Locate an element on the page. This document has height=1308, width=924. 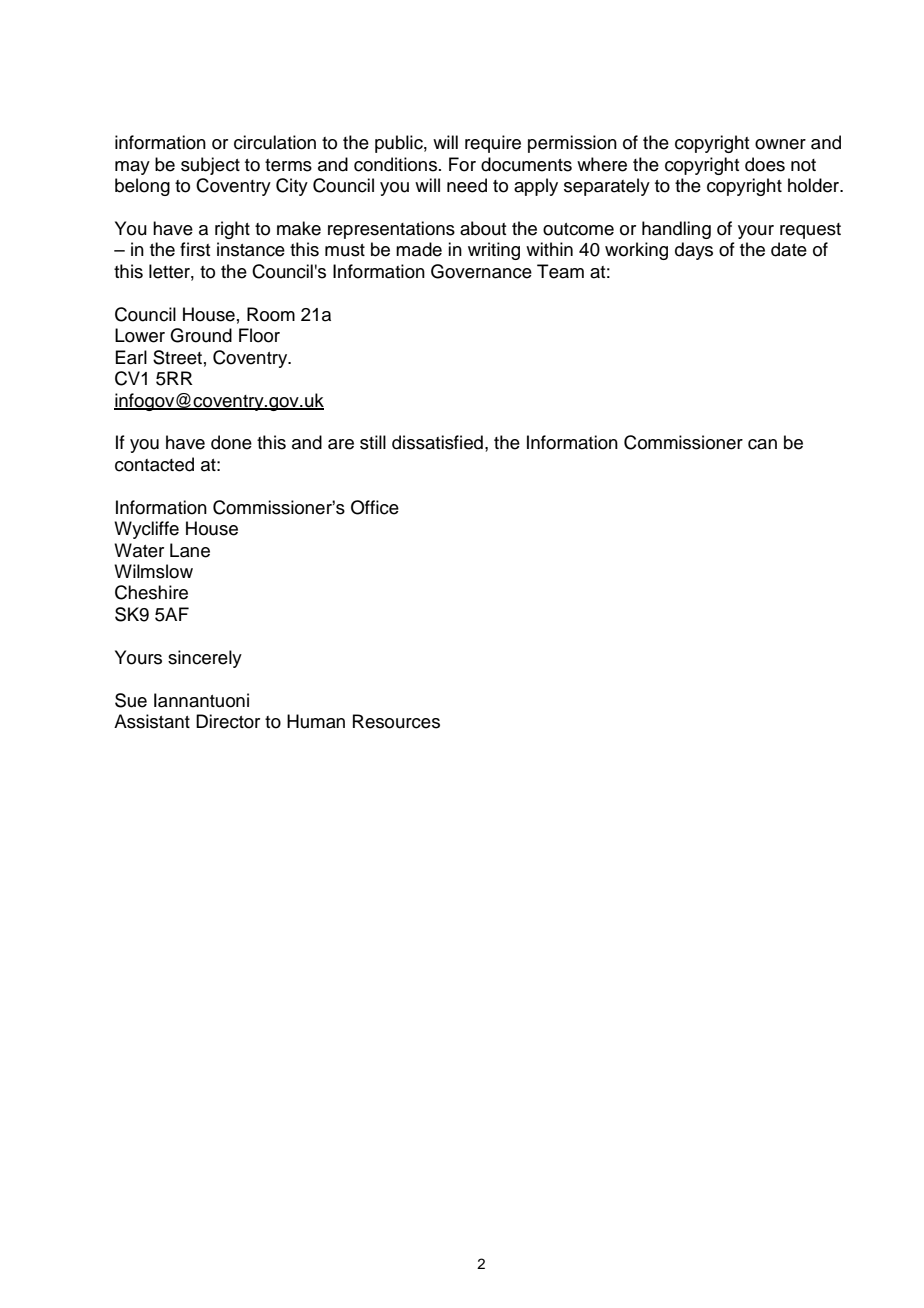
Human is located at coordinates (316, 721).
